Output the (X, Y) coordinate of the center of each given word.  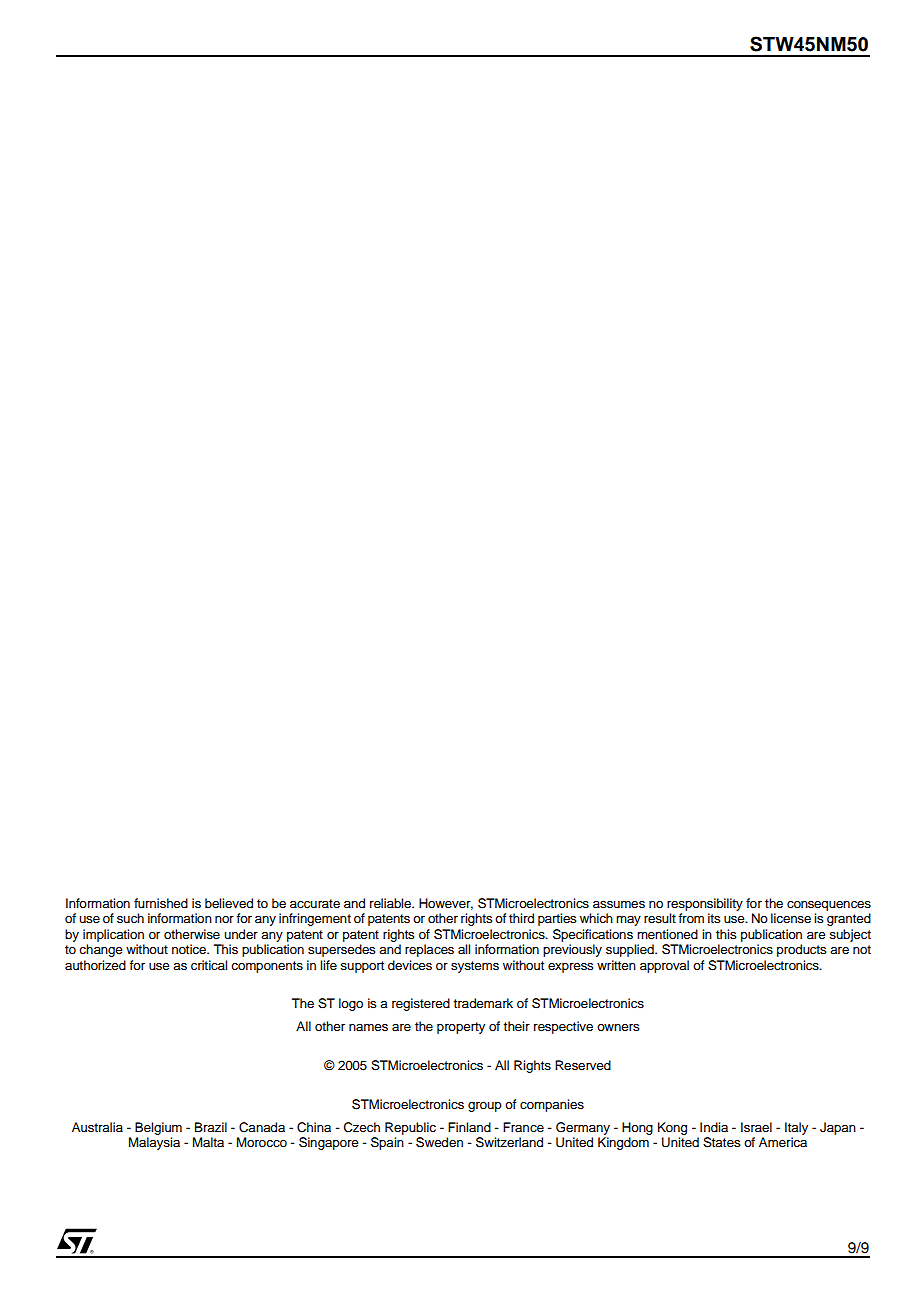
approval (664, 966)
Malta (208, 1142)
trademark (483, 1003)
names (368, 1027)
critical (209, 965)
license (791, 918)
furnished (161, 903)
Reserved (583, 1065)
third (521, 918)
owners (618, 1027)
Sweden (439, 1142)
